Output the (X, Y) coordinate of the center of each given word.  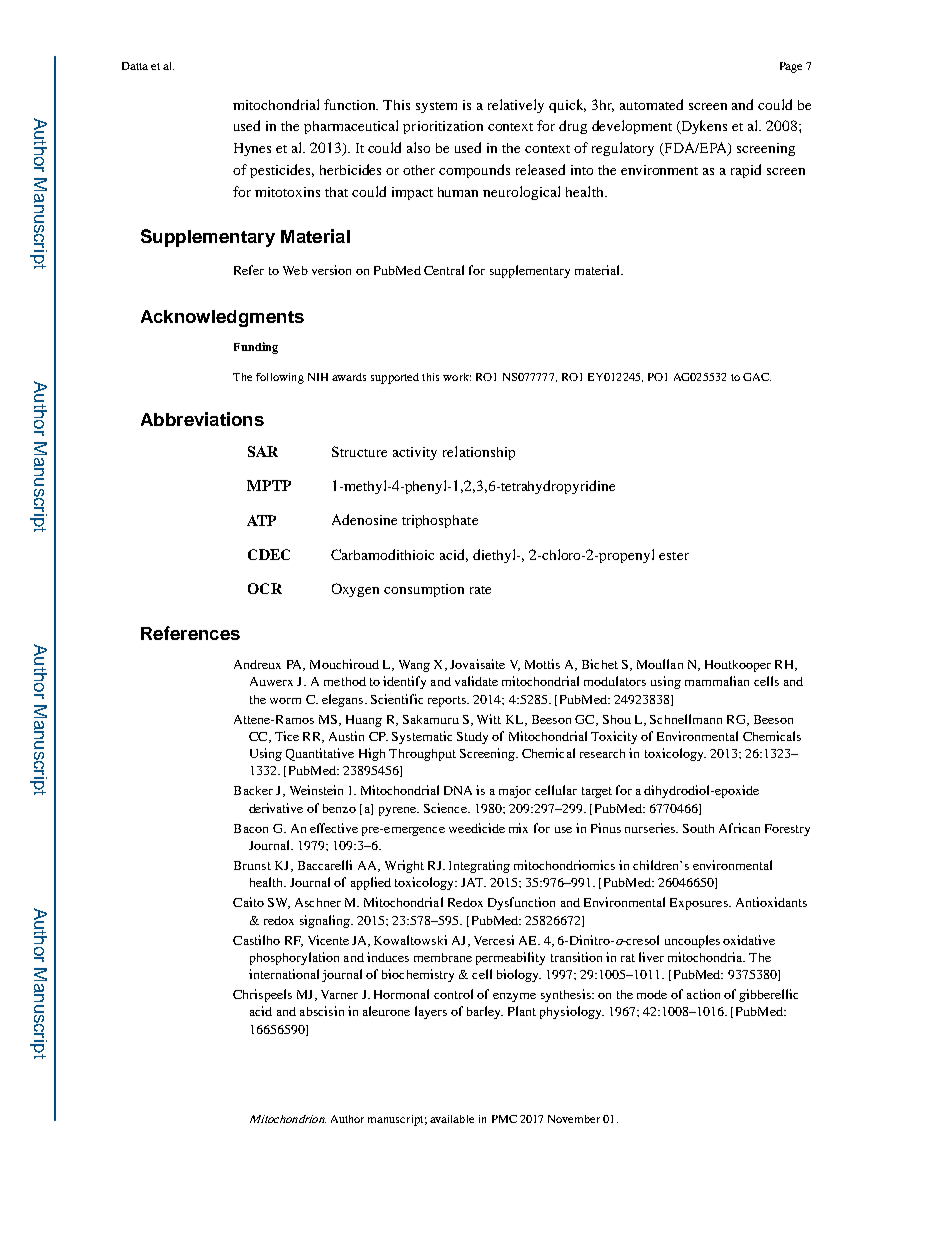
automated (651, 104)
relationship (479, 453)
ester (674, 556)
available (452, 1119)
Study (472, 738)
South (698, 828)
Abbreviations (202, 419)
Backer (253, 790)
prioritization (443, 127)
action (703, 994)
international (284, 974)
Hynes (252, 149)
